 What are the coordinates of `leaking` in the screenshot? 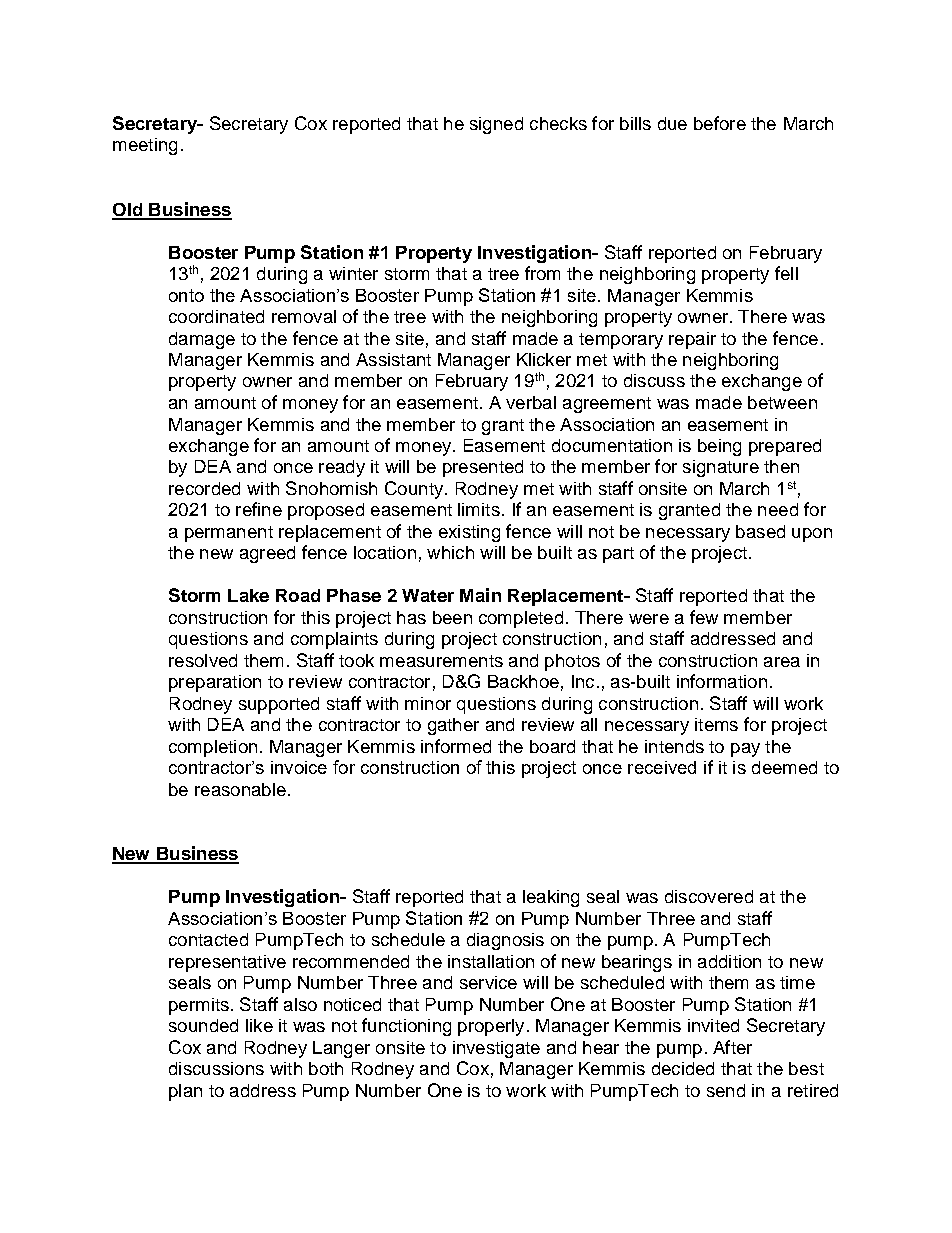 It's located at (551, 898).
